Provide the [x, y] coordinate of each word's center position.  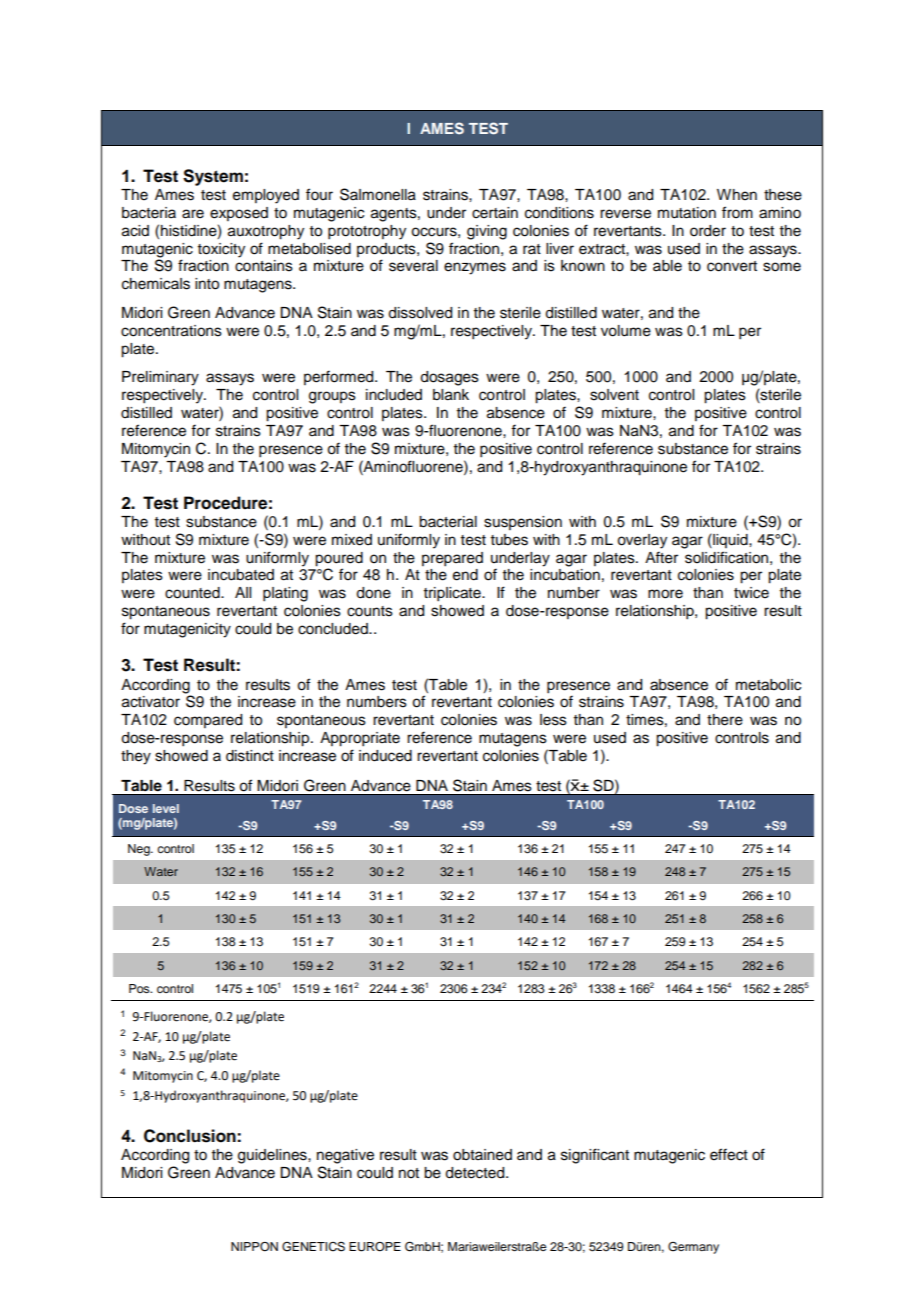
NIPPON [254, 1247]
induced [385, 756]
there [725, 720]
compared [208, 721]
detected [476, 1173]
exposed [239, 214]
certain [495, 213]
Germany [693, 1248]
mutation [687, 213]
